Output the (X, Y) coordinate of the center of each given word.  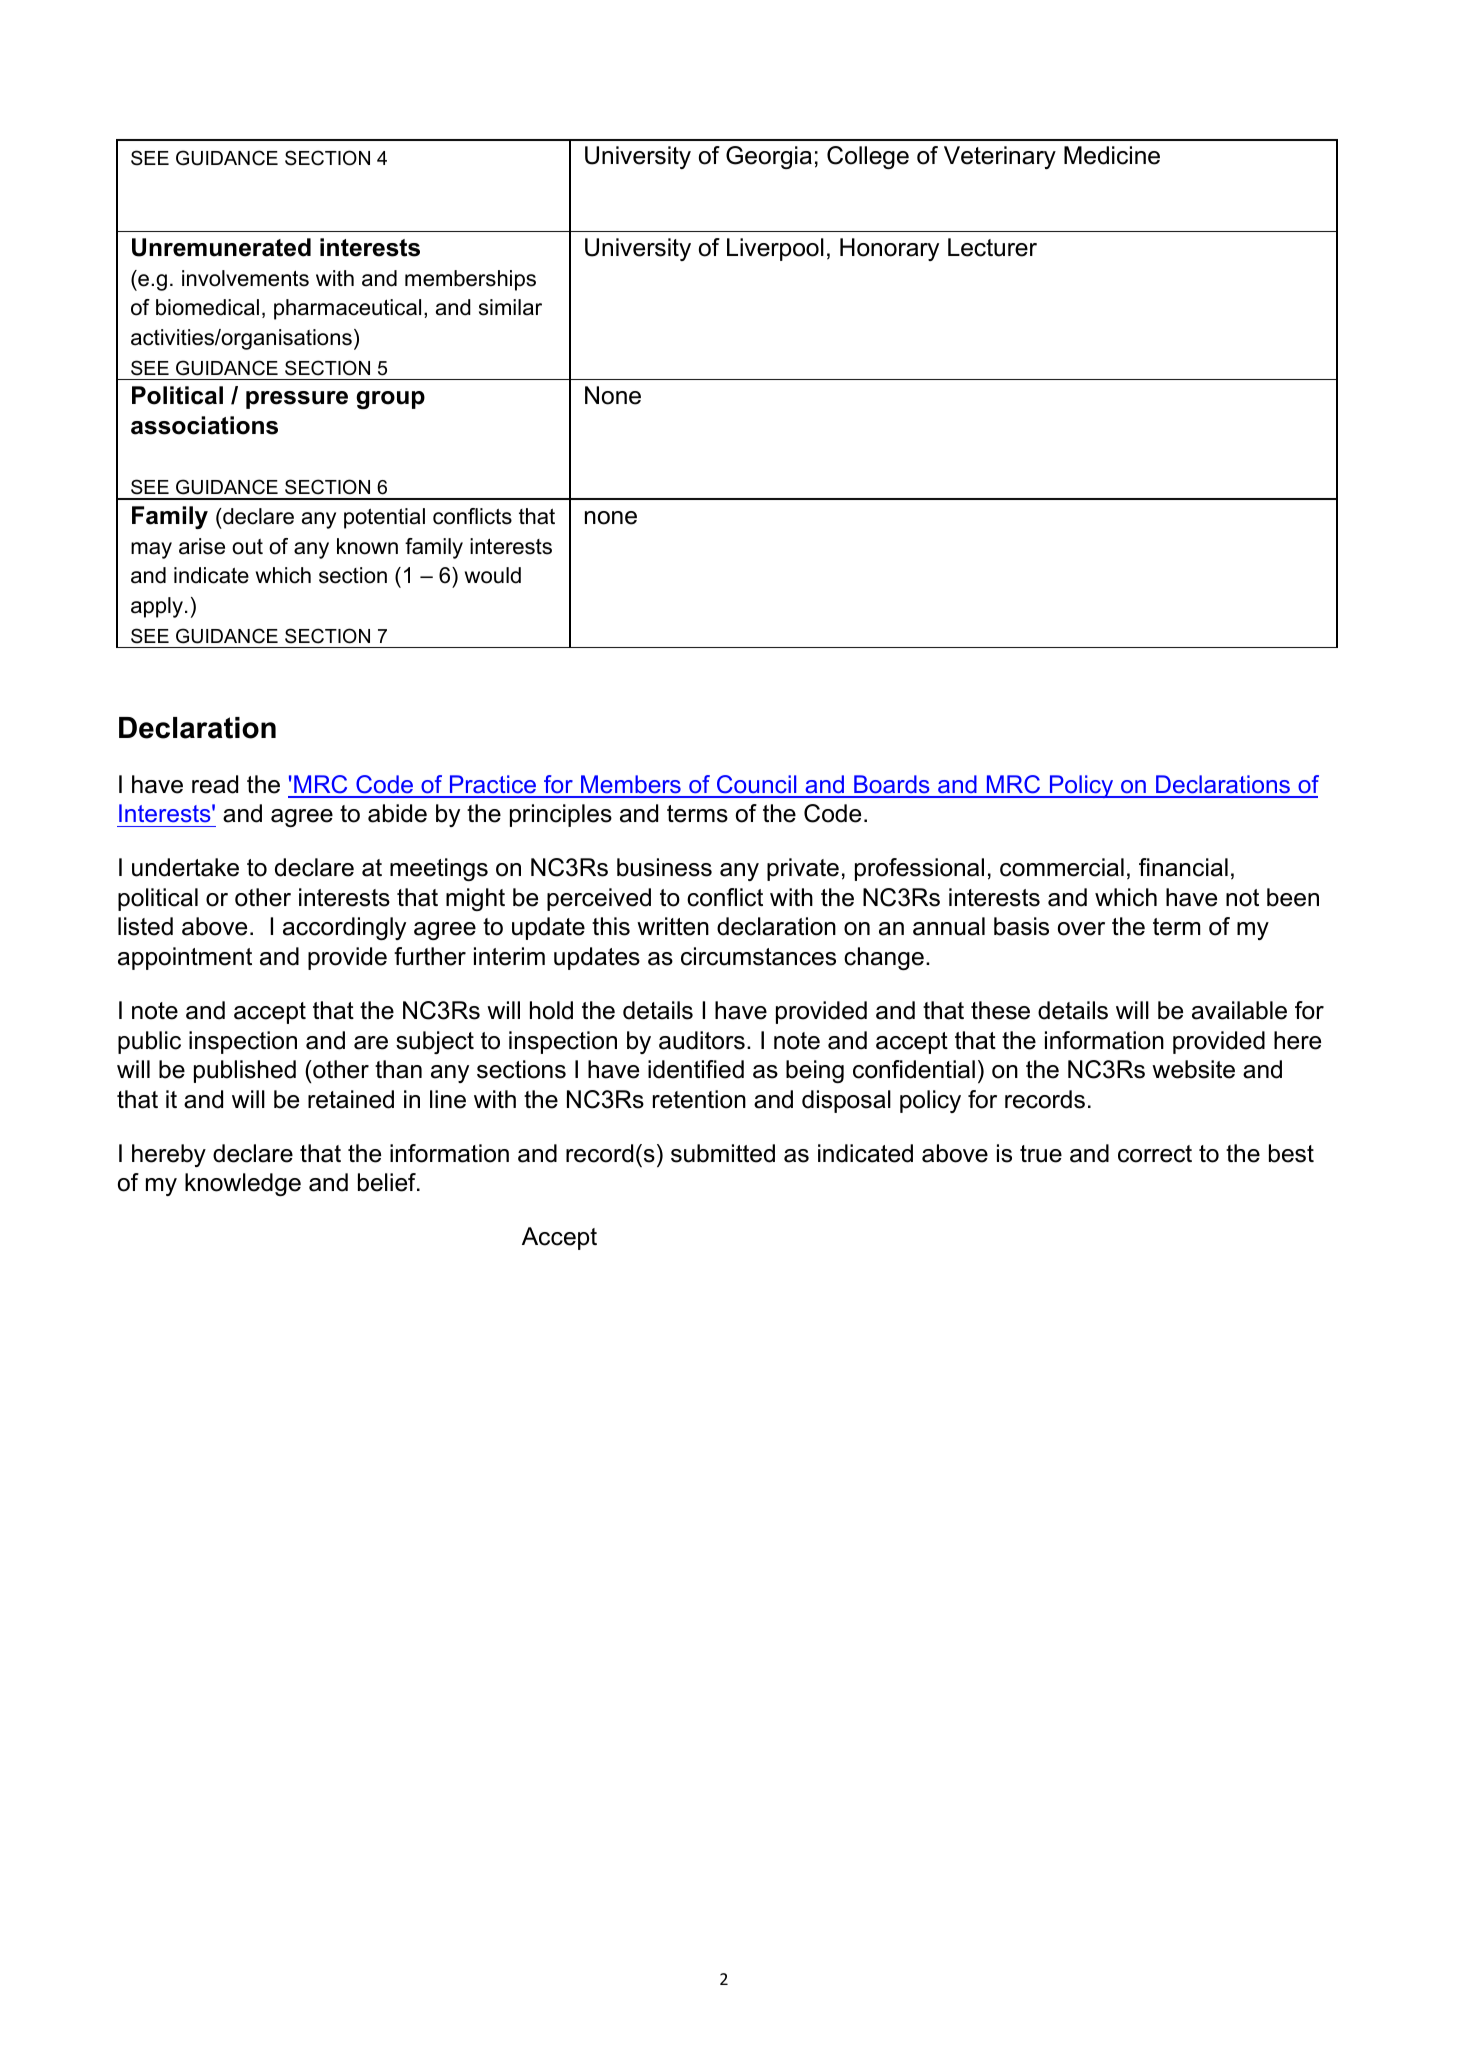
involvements (245, 278)
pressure (297, 400)
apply (157, 607)
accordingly (344, 928)
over (1081, 929)
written (673, 926)
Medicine (1112, 155)
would (493, 575)
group (390, 400)
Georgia (769, 157)
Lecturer (992, 247)
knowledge (243, 1184)
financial (1183, 867)
